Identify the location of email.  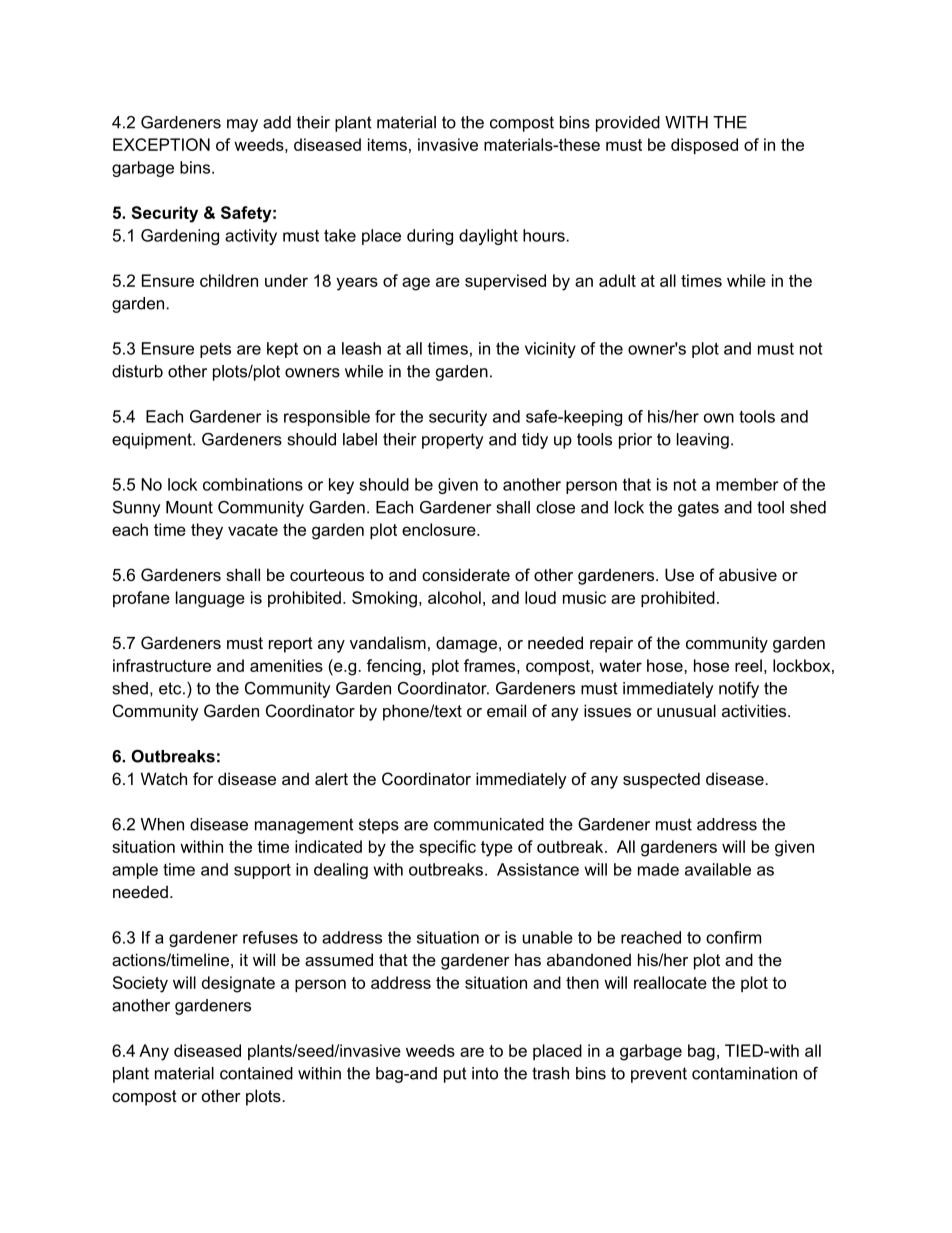
(506, 710).
